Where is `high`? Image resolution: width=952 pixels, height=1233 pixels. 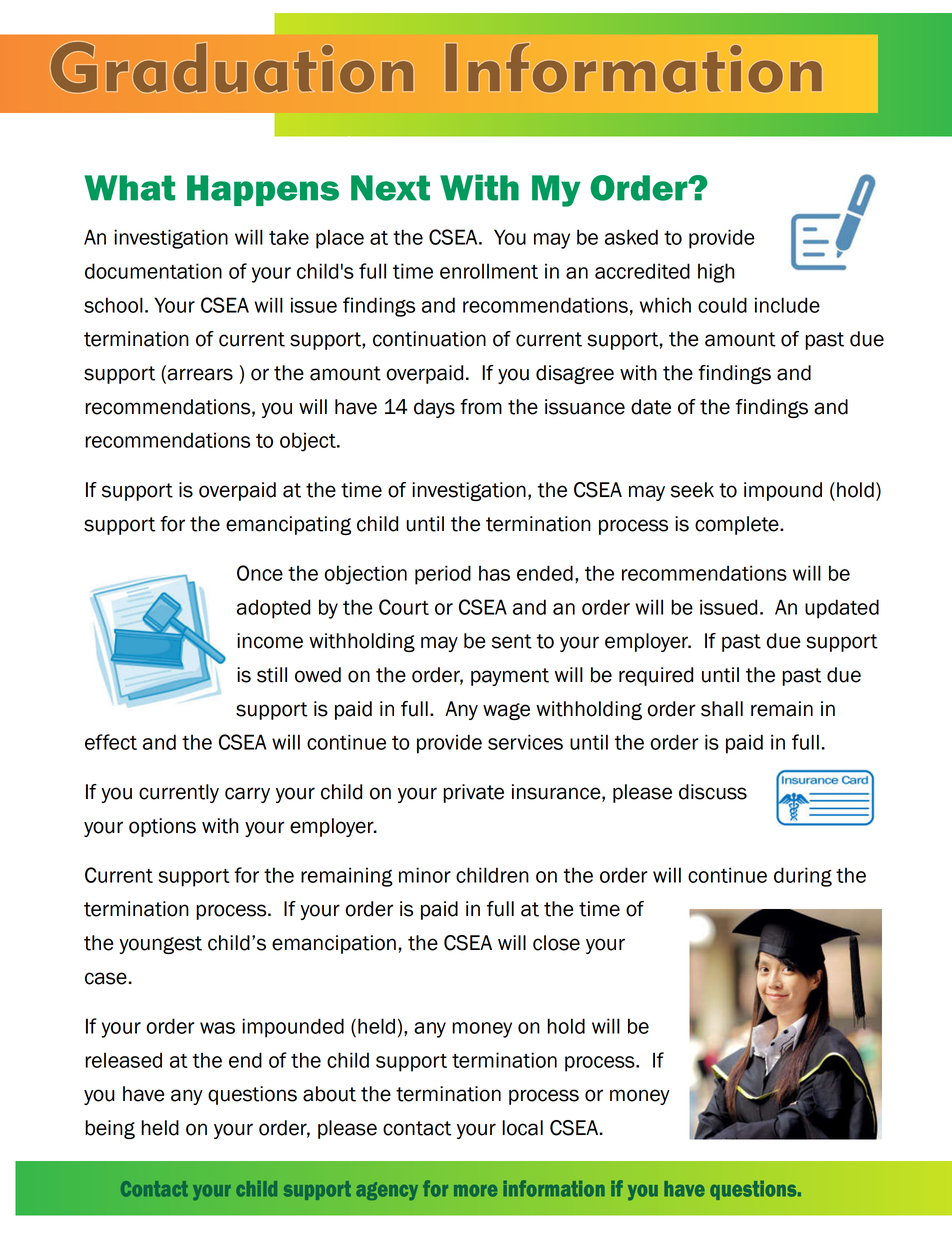
high is located at coordinates (716, 273).
